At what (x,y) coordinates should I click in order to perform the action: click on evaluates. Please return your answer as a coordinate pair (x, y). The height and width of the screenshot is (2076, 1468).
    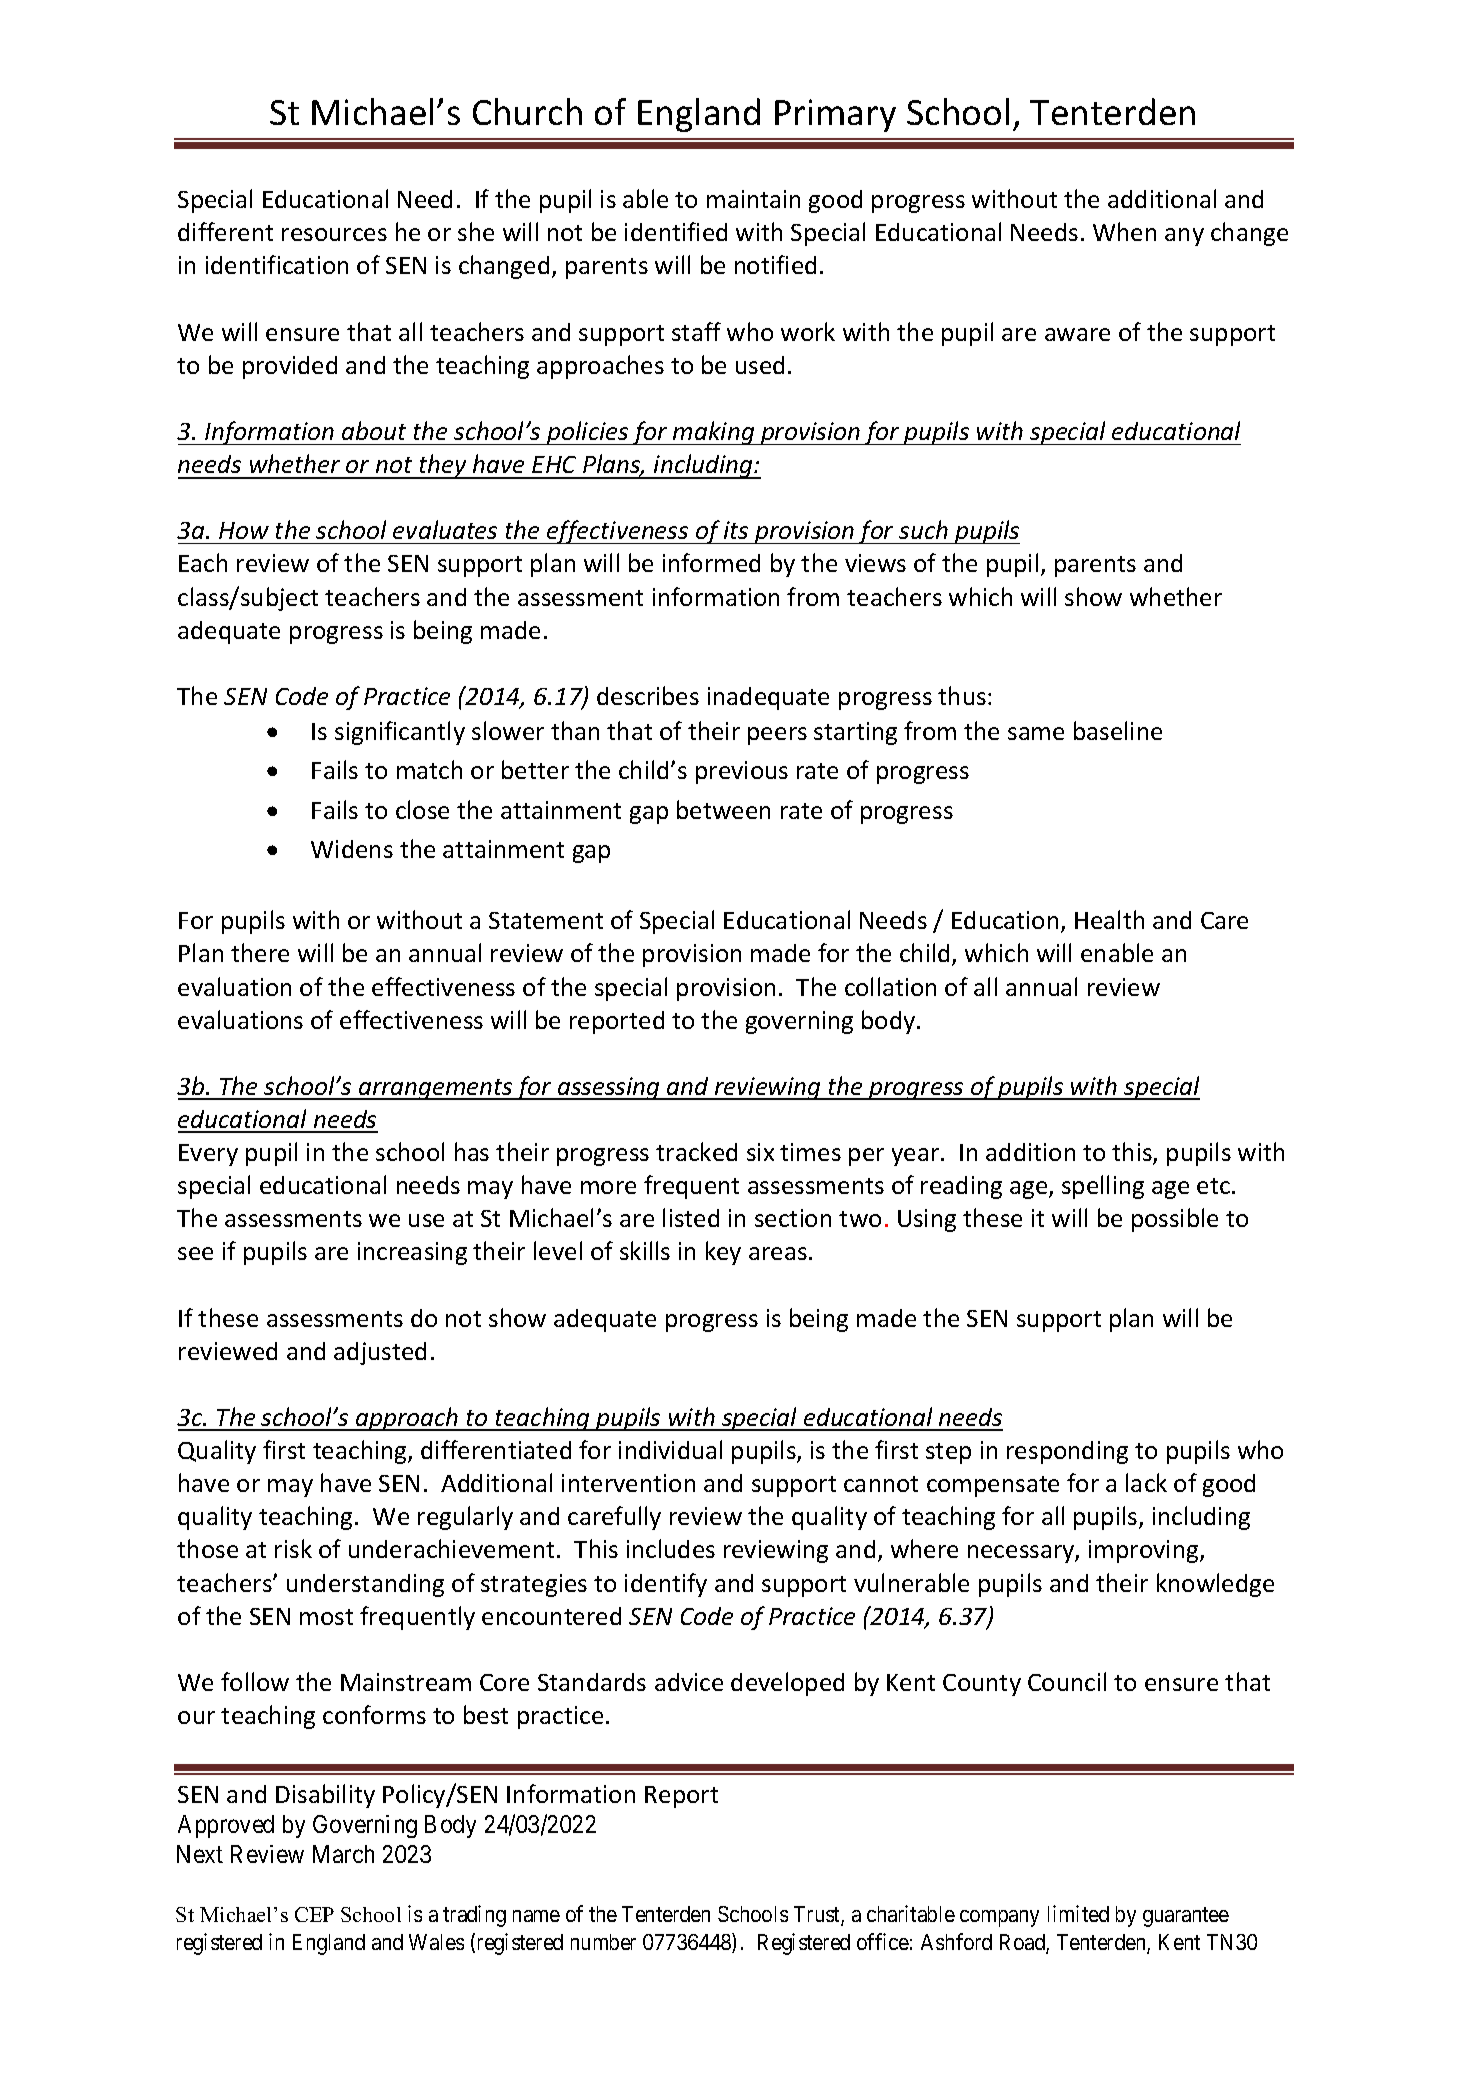
    Looking at the image, I should click on (445, 529).
